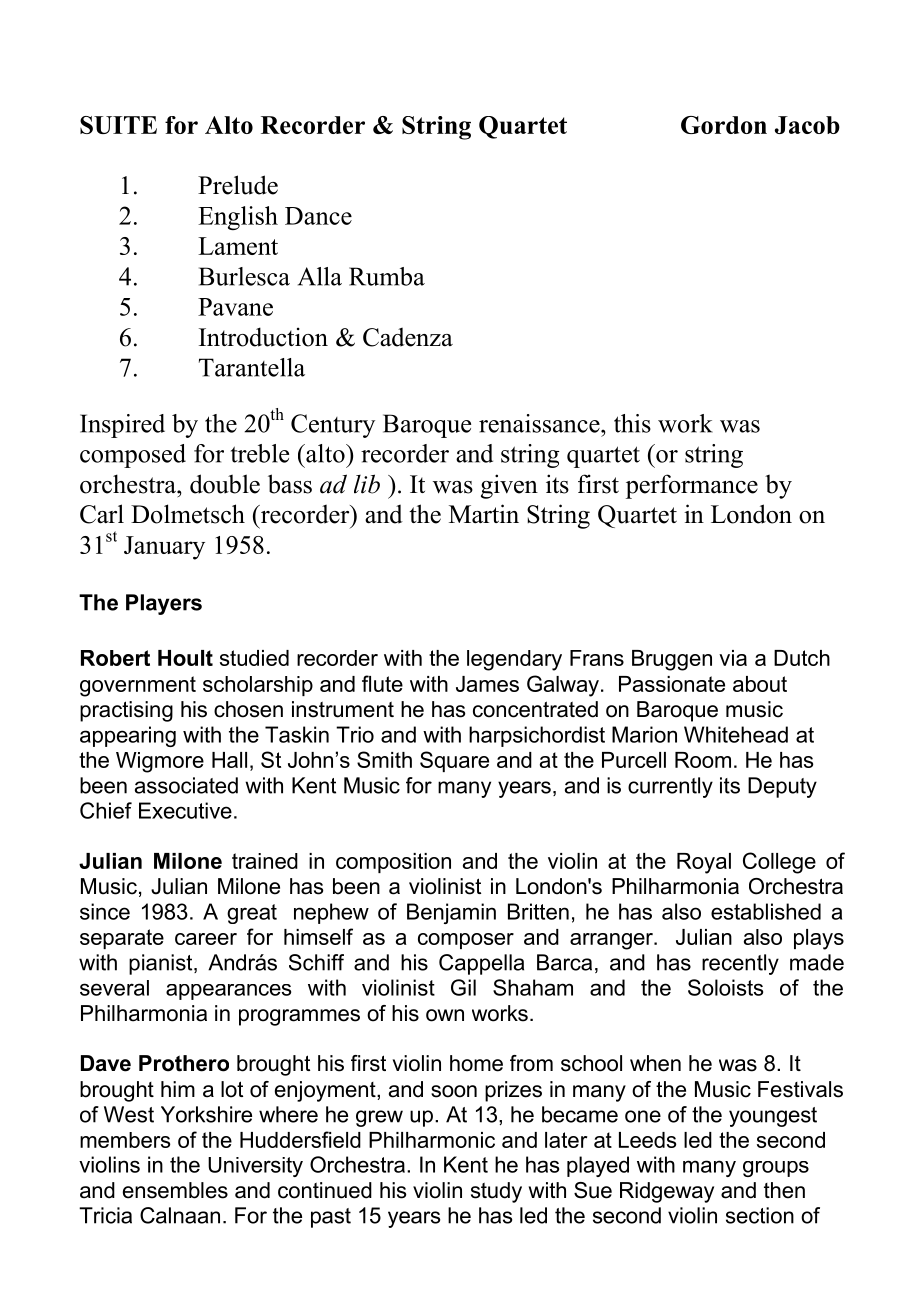  I want to click on Prelude, so click(238, 185).
